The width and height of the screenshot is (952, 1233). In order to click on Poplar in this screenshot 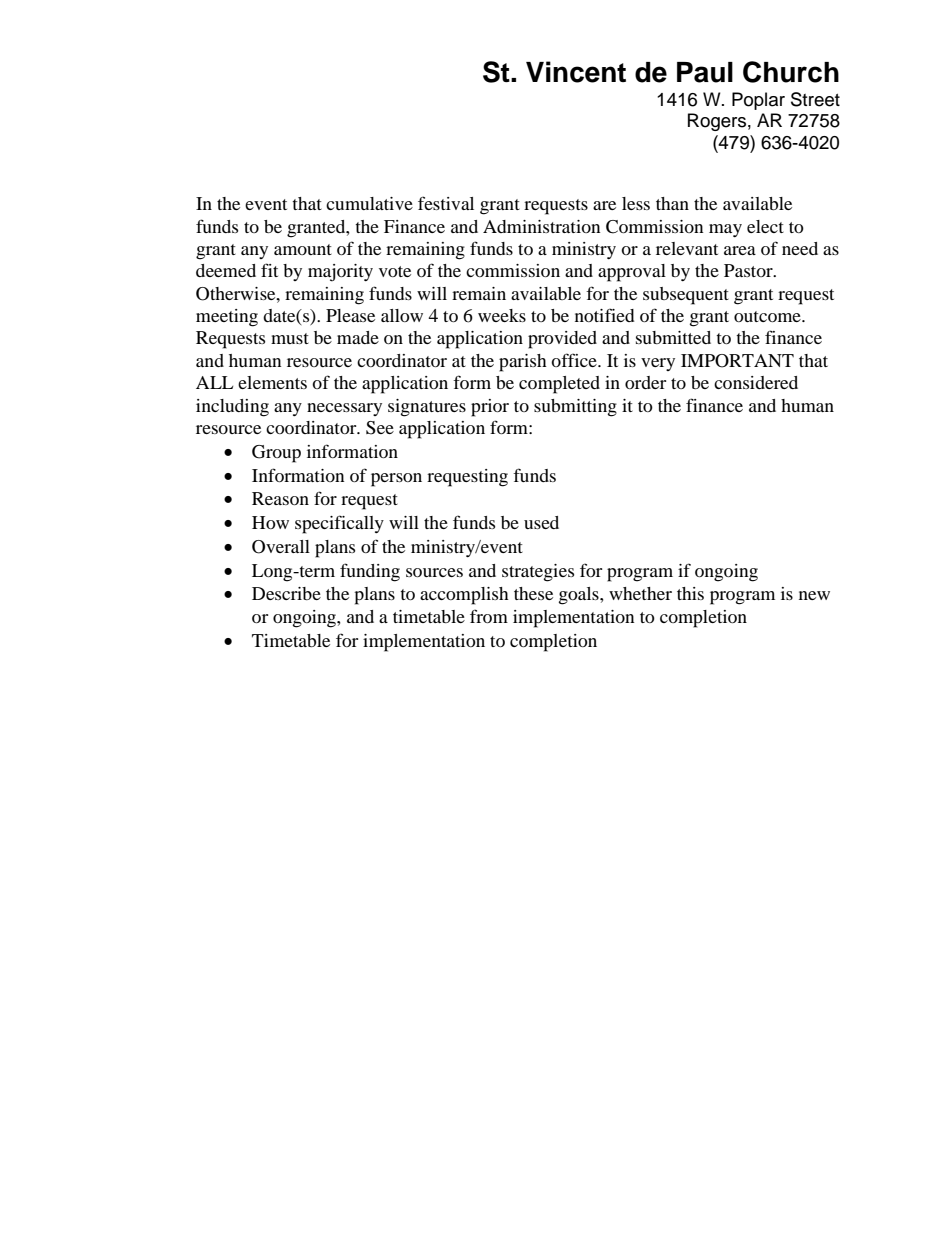, I will do `click(758, 101)`.
